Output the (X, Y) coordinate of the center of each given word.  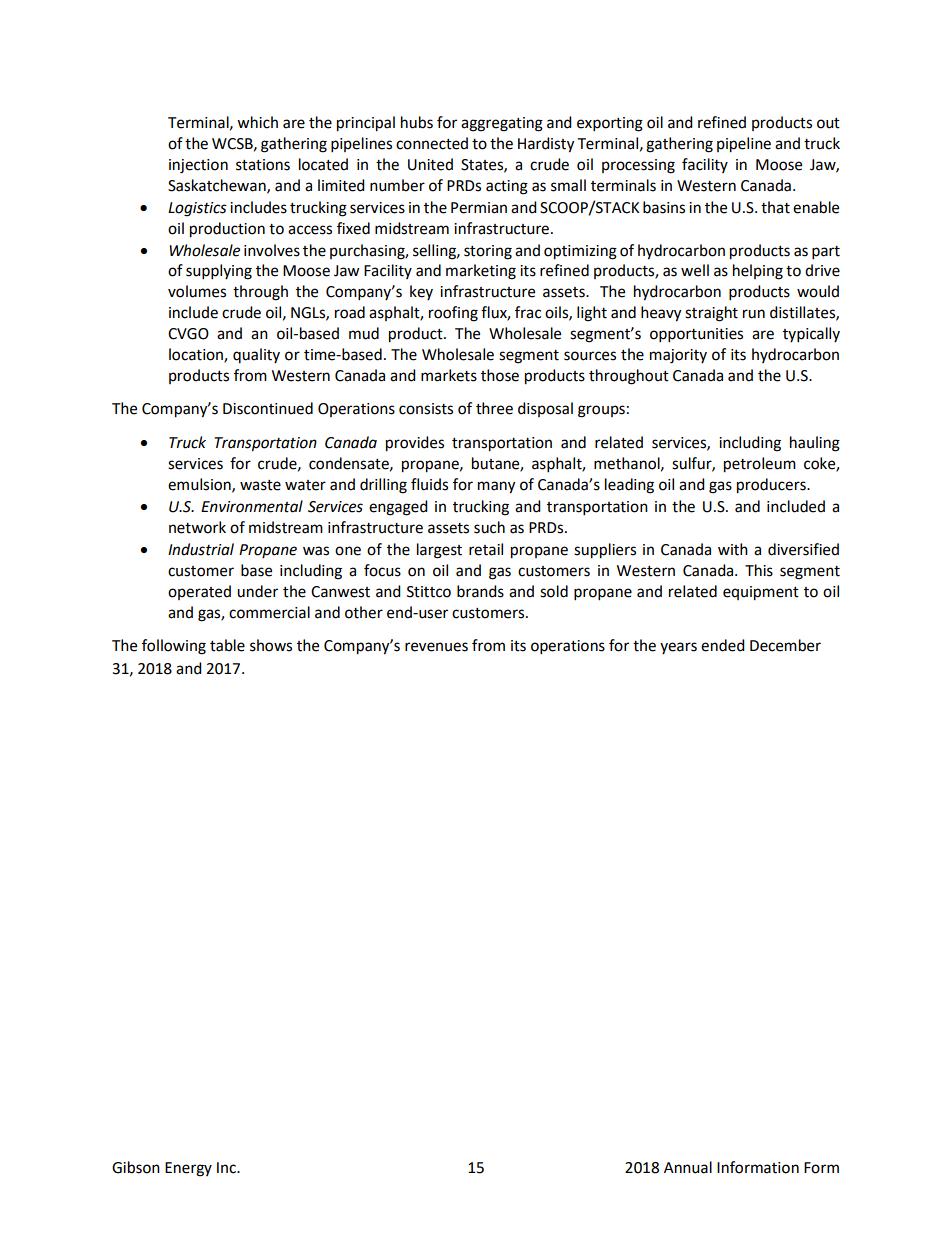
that (775, 207)
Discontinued (268, 408)
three (494, 408)
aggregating (502, 124)
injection (198, 166)
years (678, 648)
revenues (436, 647)
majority (678, 356)
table (227, 645)
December (785, 645)
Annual (688, 1167)
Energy (188, 1169)
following (174, 647)
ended (723, 645)
